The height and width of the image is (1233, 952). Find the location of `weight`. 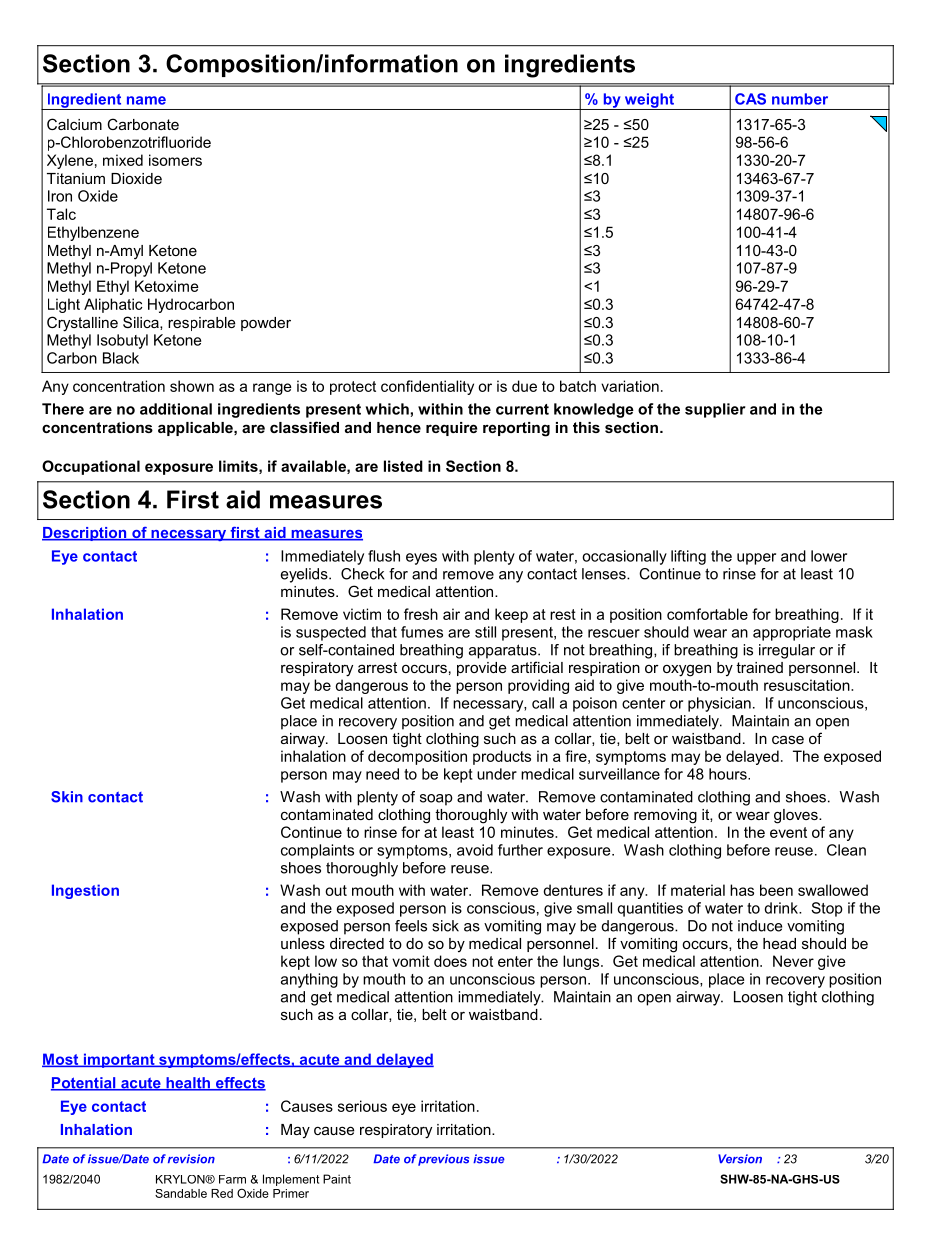

weight is located at coordinates (649, 101).
